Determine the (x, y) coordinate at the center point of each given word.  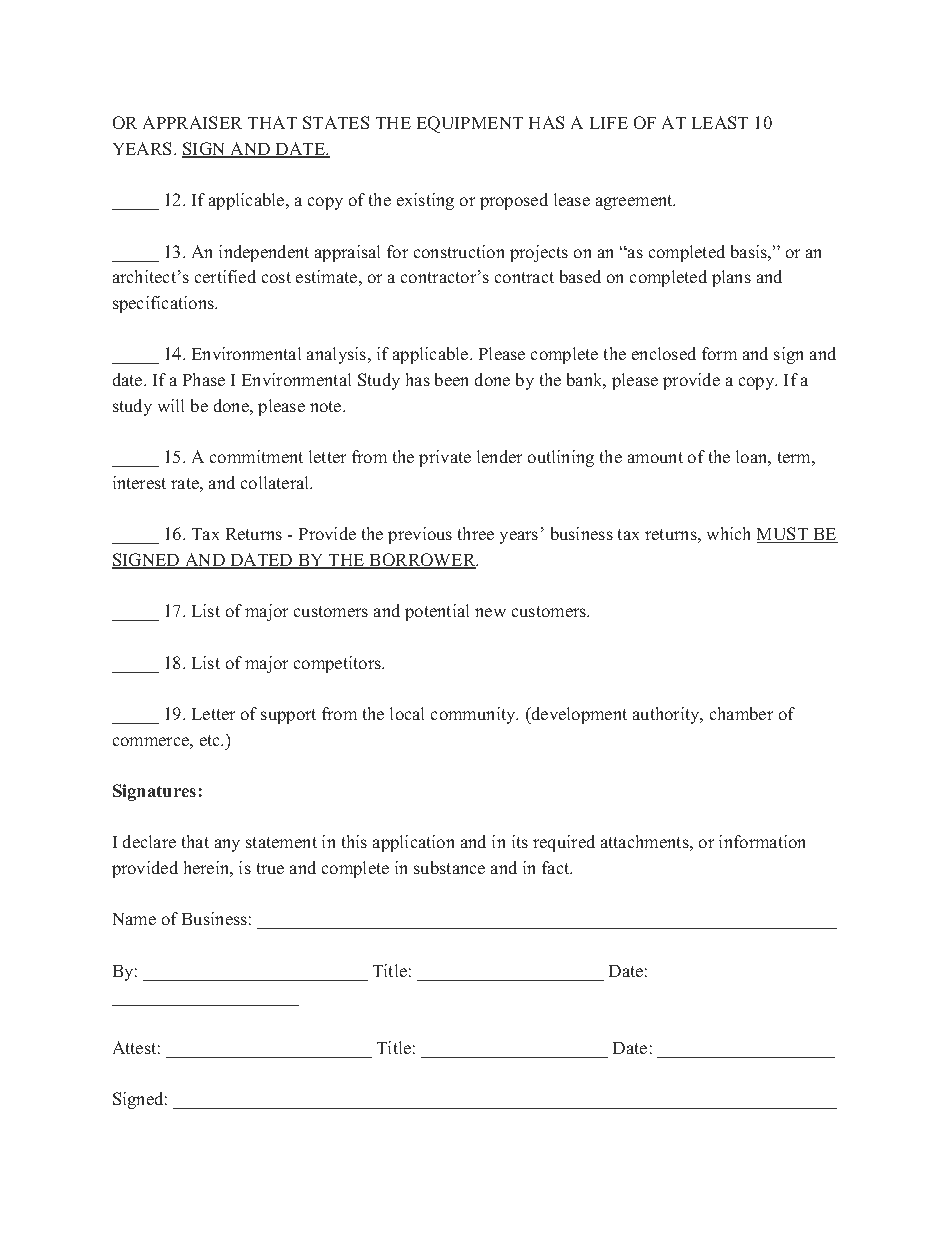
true (270, 868)
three (476, 533)
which (728, 533)
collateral (276, 482)
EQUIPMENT (470, 124)
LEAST (720, 122)
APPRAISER (192, 122)
